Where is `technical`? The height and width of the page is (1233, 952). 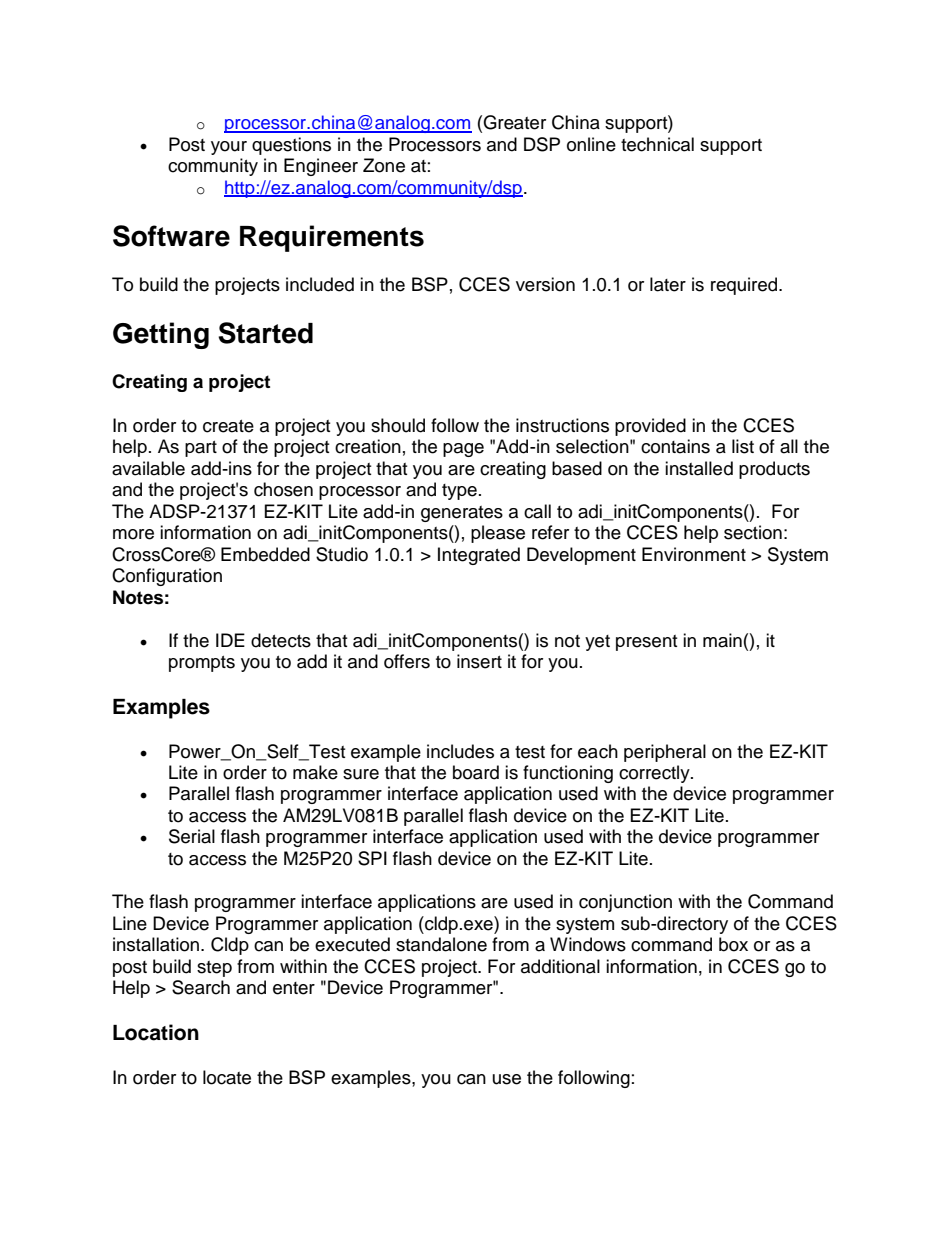
technical is located at coordinates (657, 144).
